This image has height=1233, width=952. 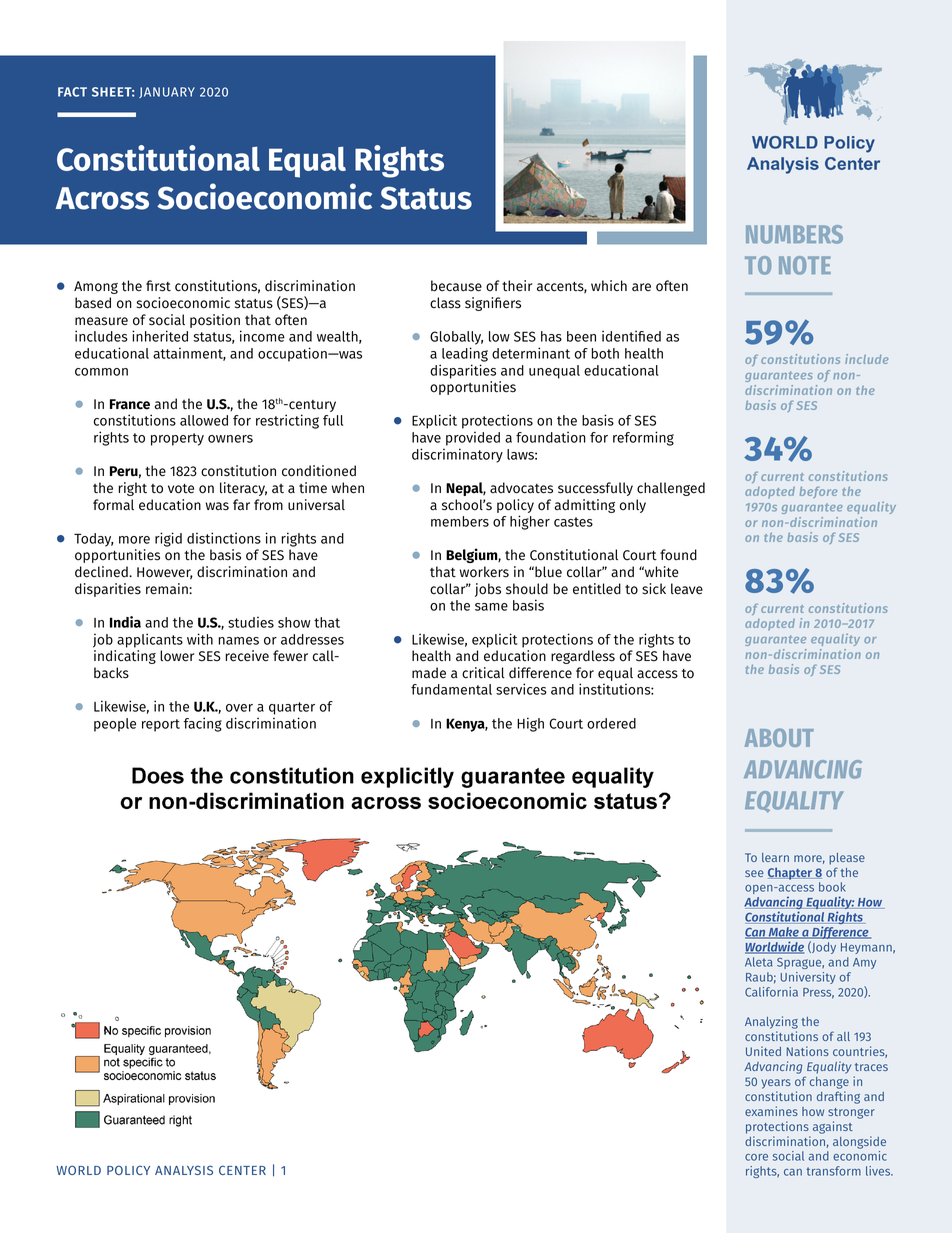 I want to click on learn, so click(x=775, y=857).
